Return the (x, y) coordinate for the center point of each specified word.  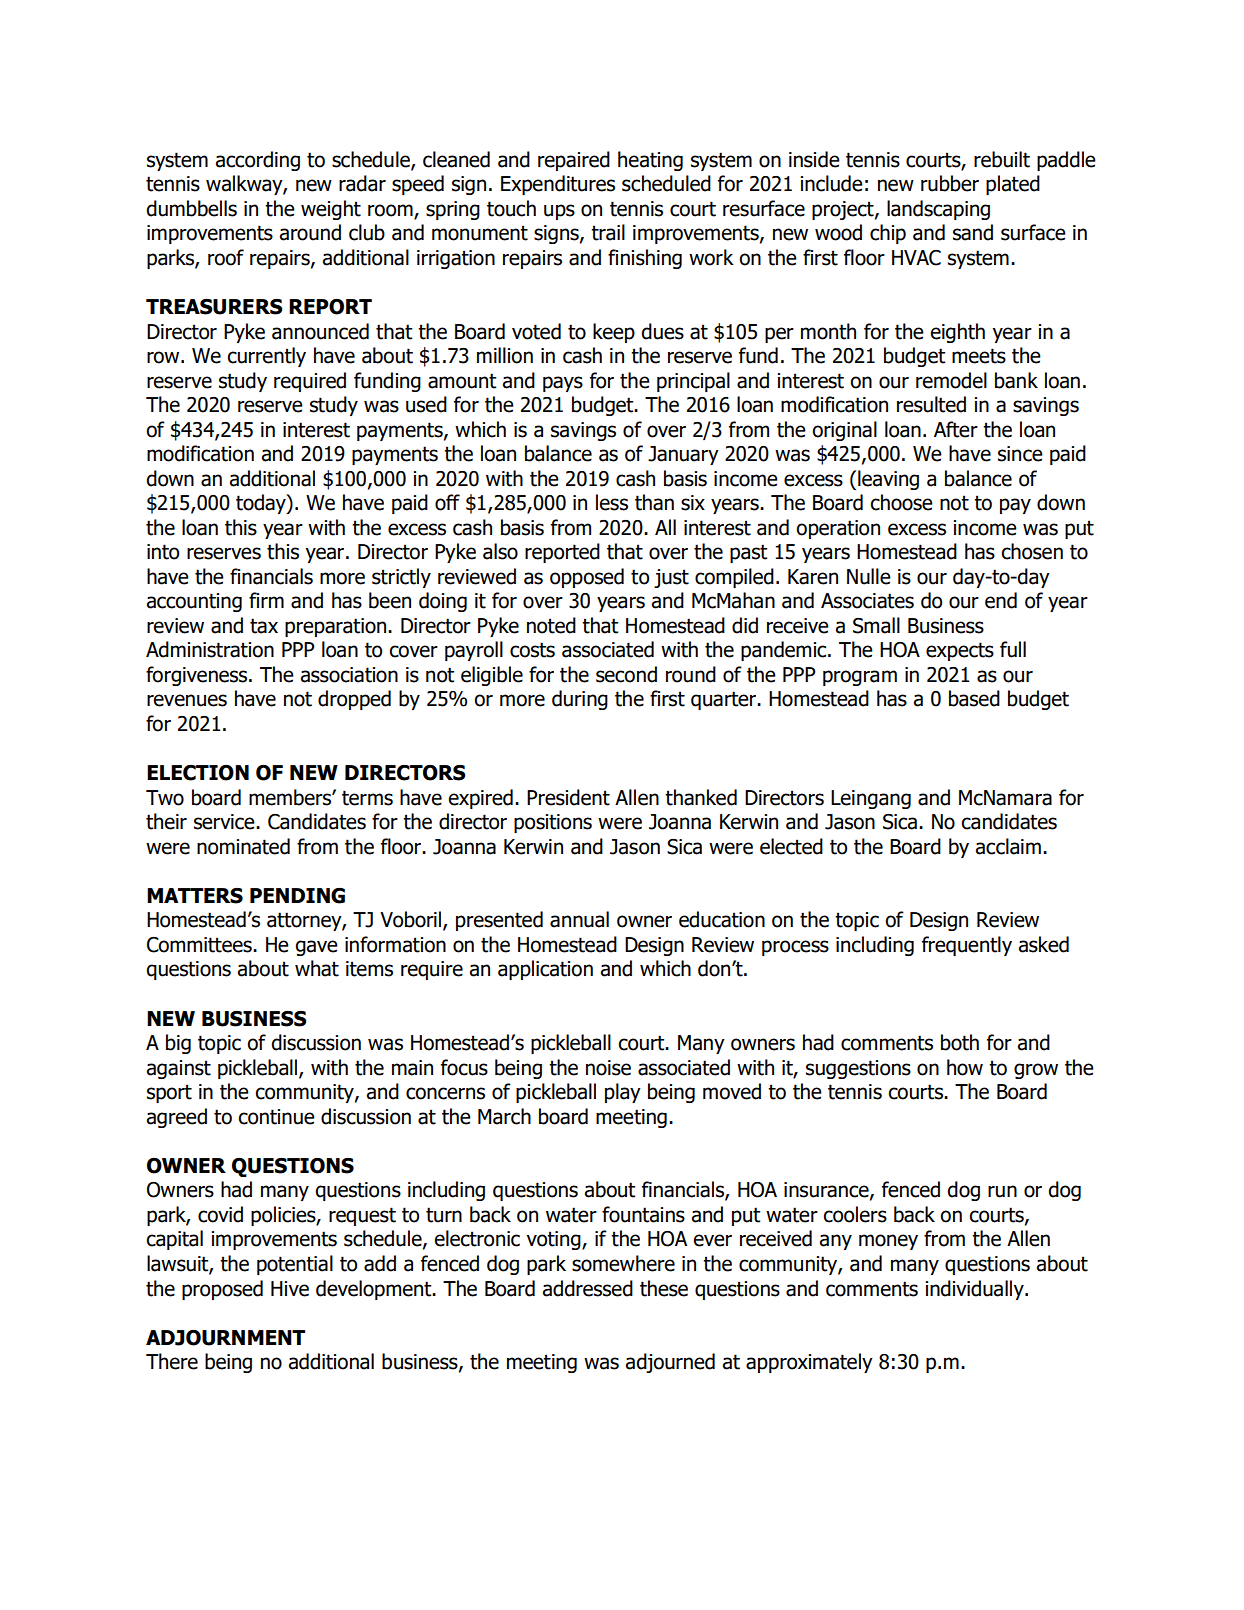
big (178, 1044)
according (258, 161)
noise (608, 1068)
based (974, 698)
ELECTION (198, 773)
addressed (588, 1288)
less (612, 502)
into (163, 552)
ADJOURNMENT (225, 1338)
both (960, 1042)
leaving (888, 480)
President (568, 797)
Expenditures (558, 185)
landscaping (938, 210)
